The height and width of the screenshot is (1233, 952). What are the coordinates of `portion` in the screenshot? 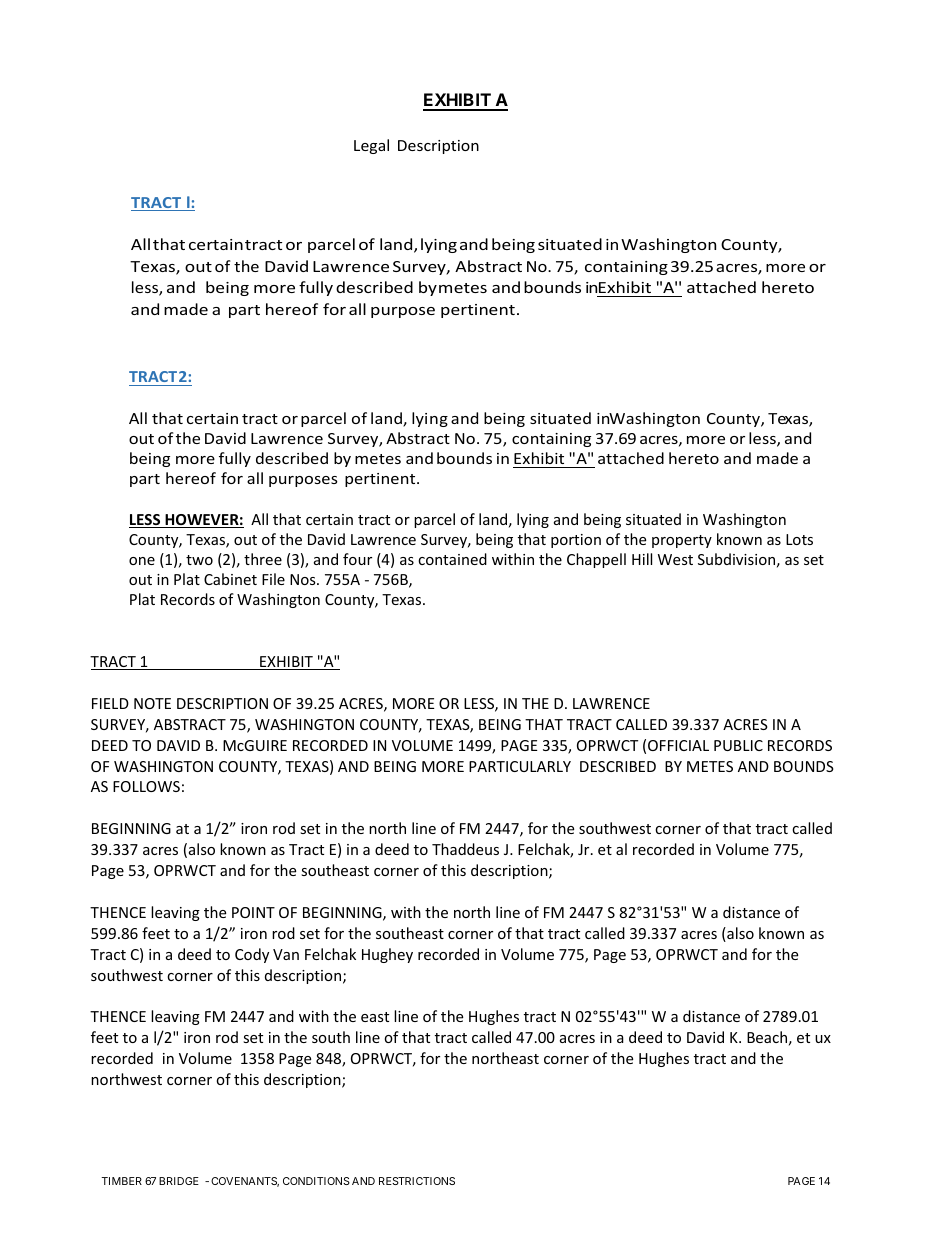 It's located at (576, 541).
